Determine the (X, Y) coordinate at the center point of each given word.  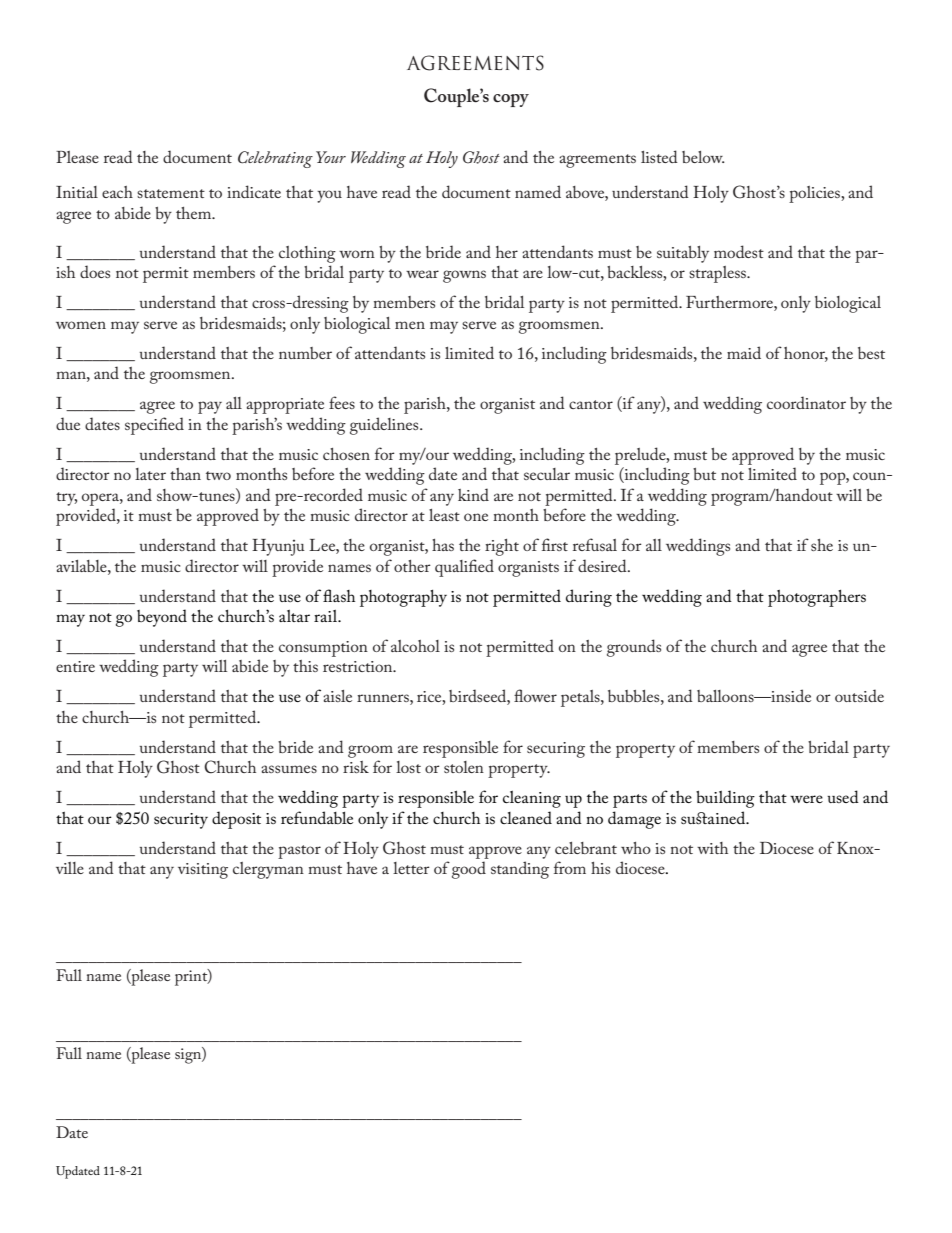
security (181, 821)
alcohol (415, 646)
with (712, 848)
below (703, 157)
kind (473, 494)
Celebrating (275, 159)
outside (859, 695)
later (150, 474)
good (469, 870)
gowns (464, 276)
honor (806, 354)
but (704, 474)
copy (511, 100)
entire (75, 666)
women (81, 325)
